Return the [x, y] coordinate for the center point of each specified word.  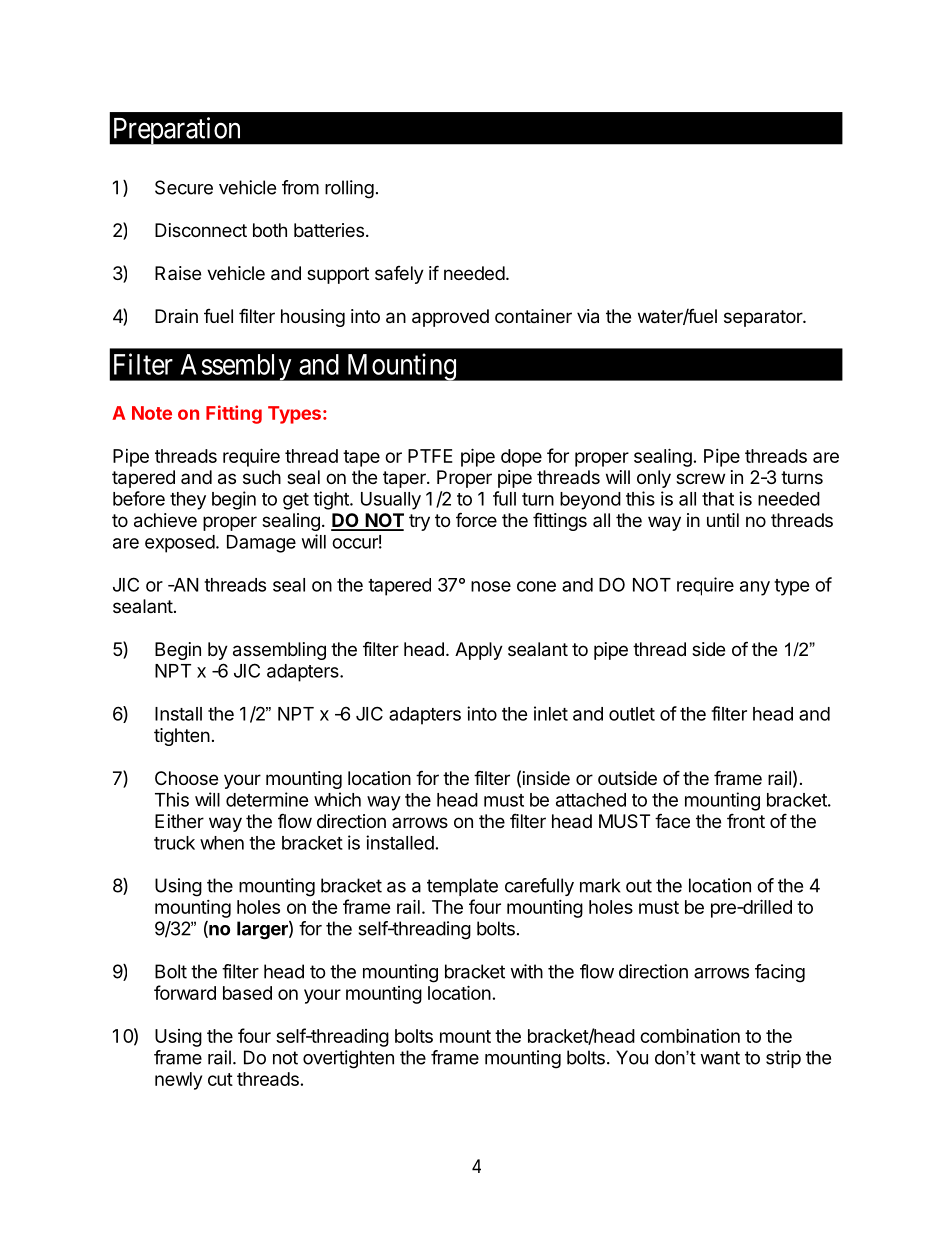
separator [764, 318]
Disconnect [201, 230]
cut [220, 1079]
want [720, 1058]
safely [399, 275]
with [526, 971]
